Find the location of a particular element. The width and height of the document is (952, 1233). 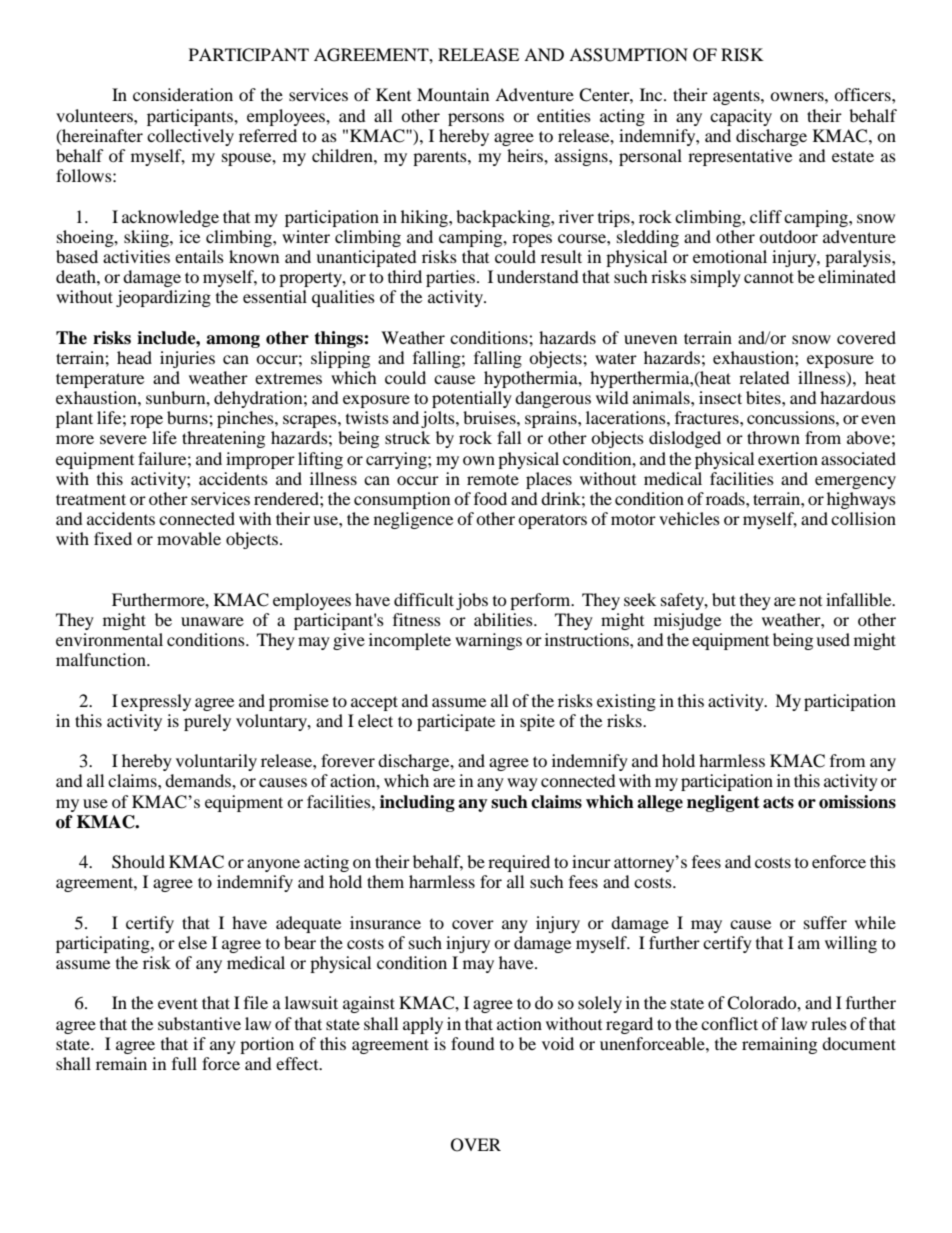

jobs is located at coordinates (472, 601).
